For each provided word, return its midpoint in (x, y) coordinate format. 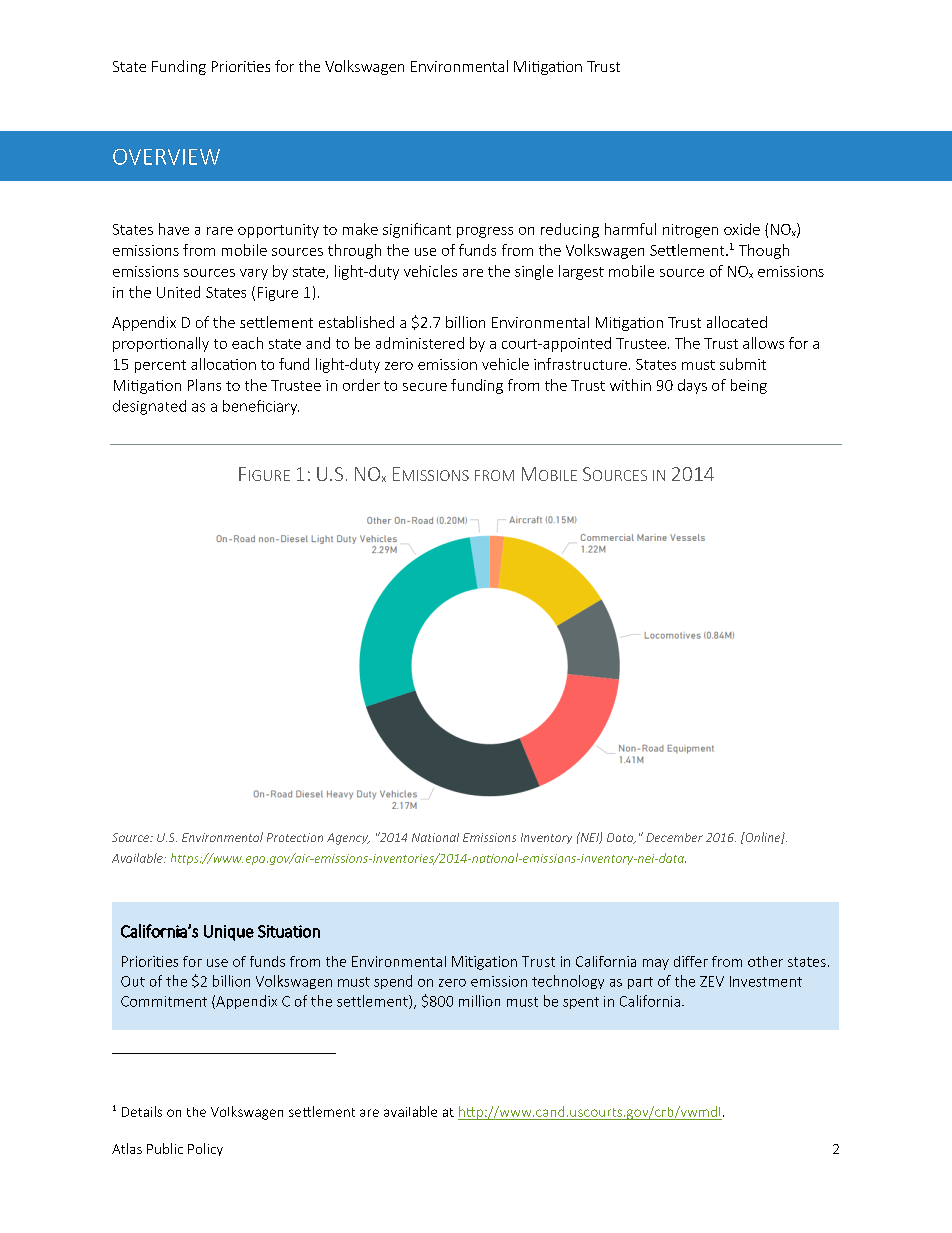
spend (393, 982)
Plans (204, 385)
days (692, 386)
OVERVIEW (166, 157)
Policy (205, 1149)
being (749, 386)
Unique (229, 933)
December (674, 837)
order (361, 385)
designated (149, 407)
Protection (295, 837)
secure (425, 387)
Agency (348, 839)
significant (417, 230)
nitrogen (690, 231)
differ (691, 961)
